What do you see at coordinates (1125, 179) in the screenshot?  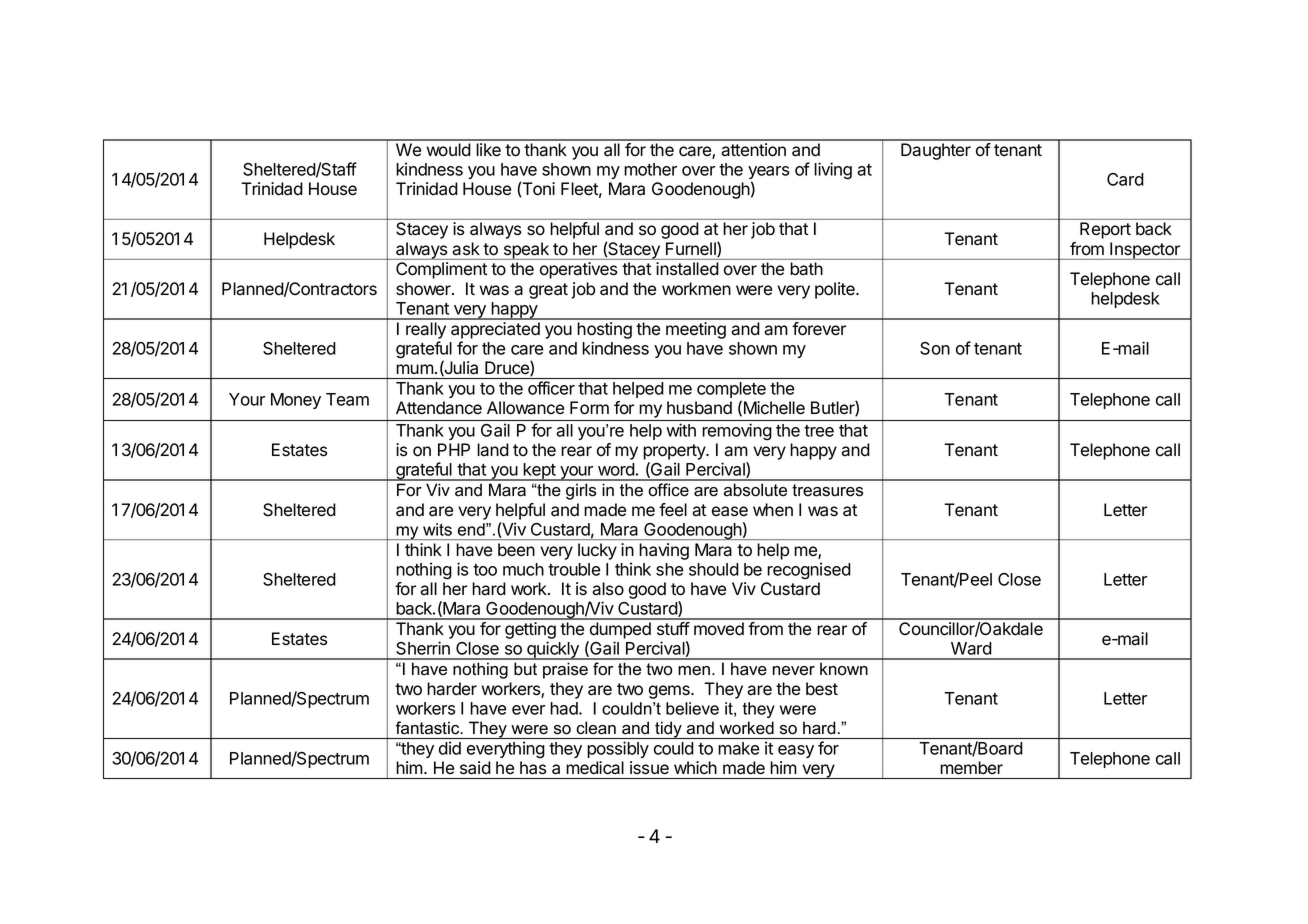 I see `Card` at bounding box center [1125, 179].
